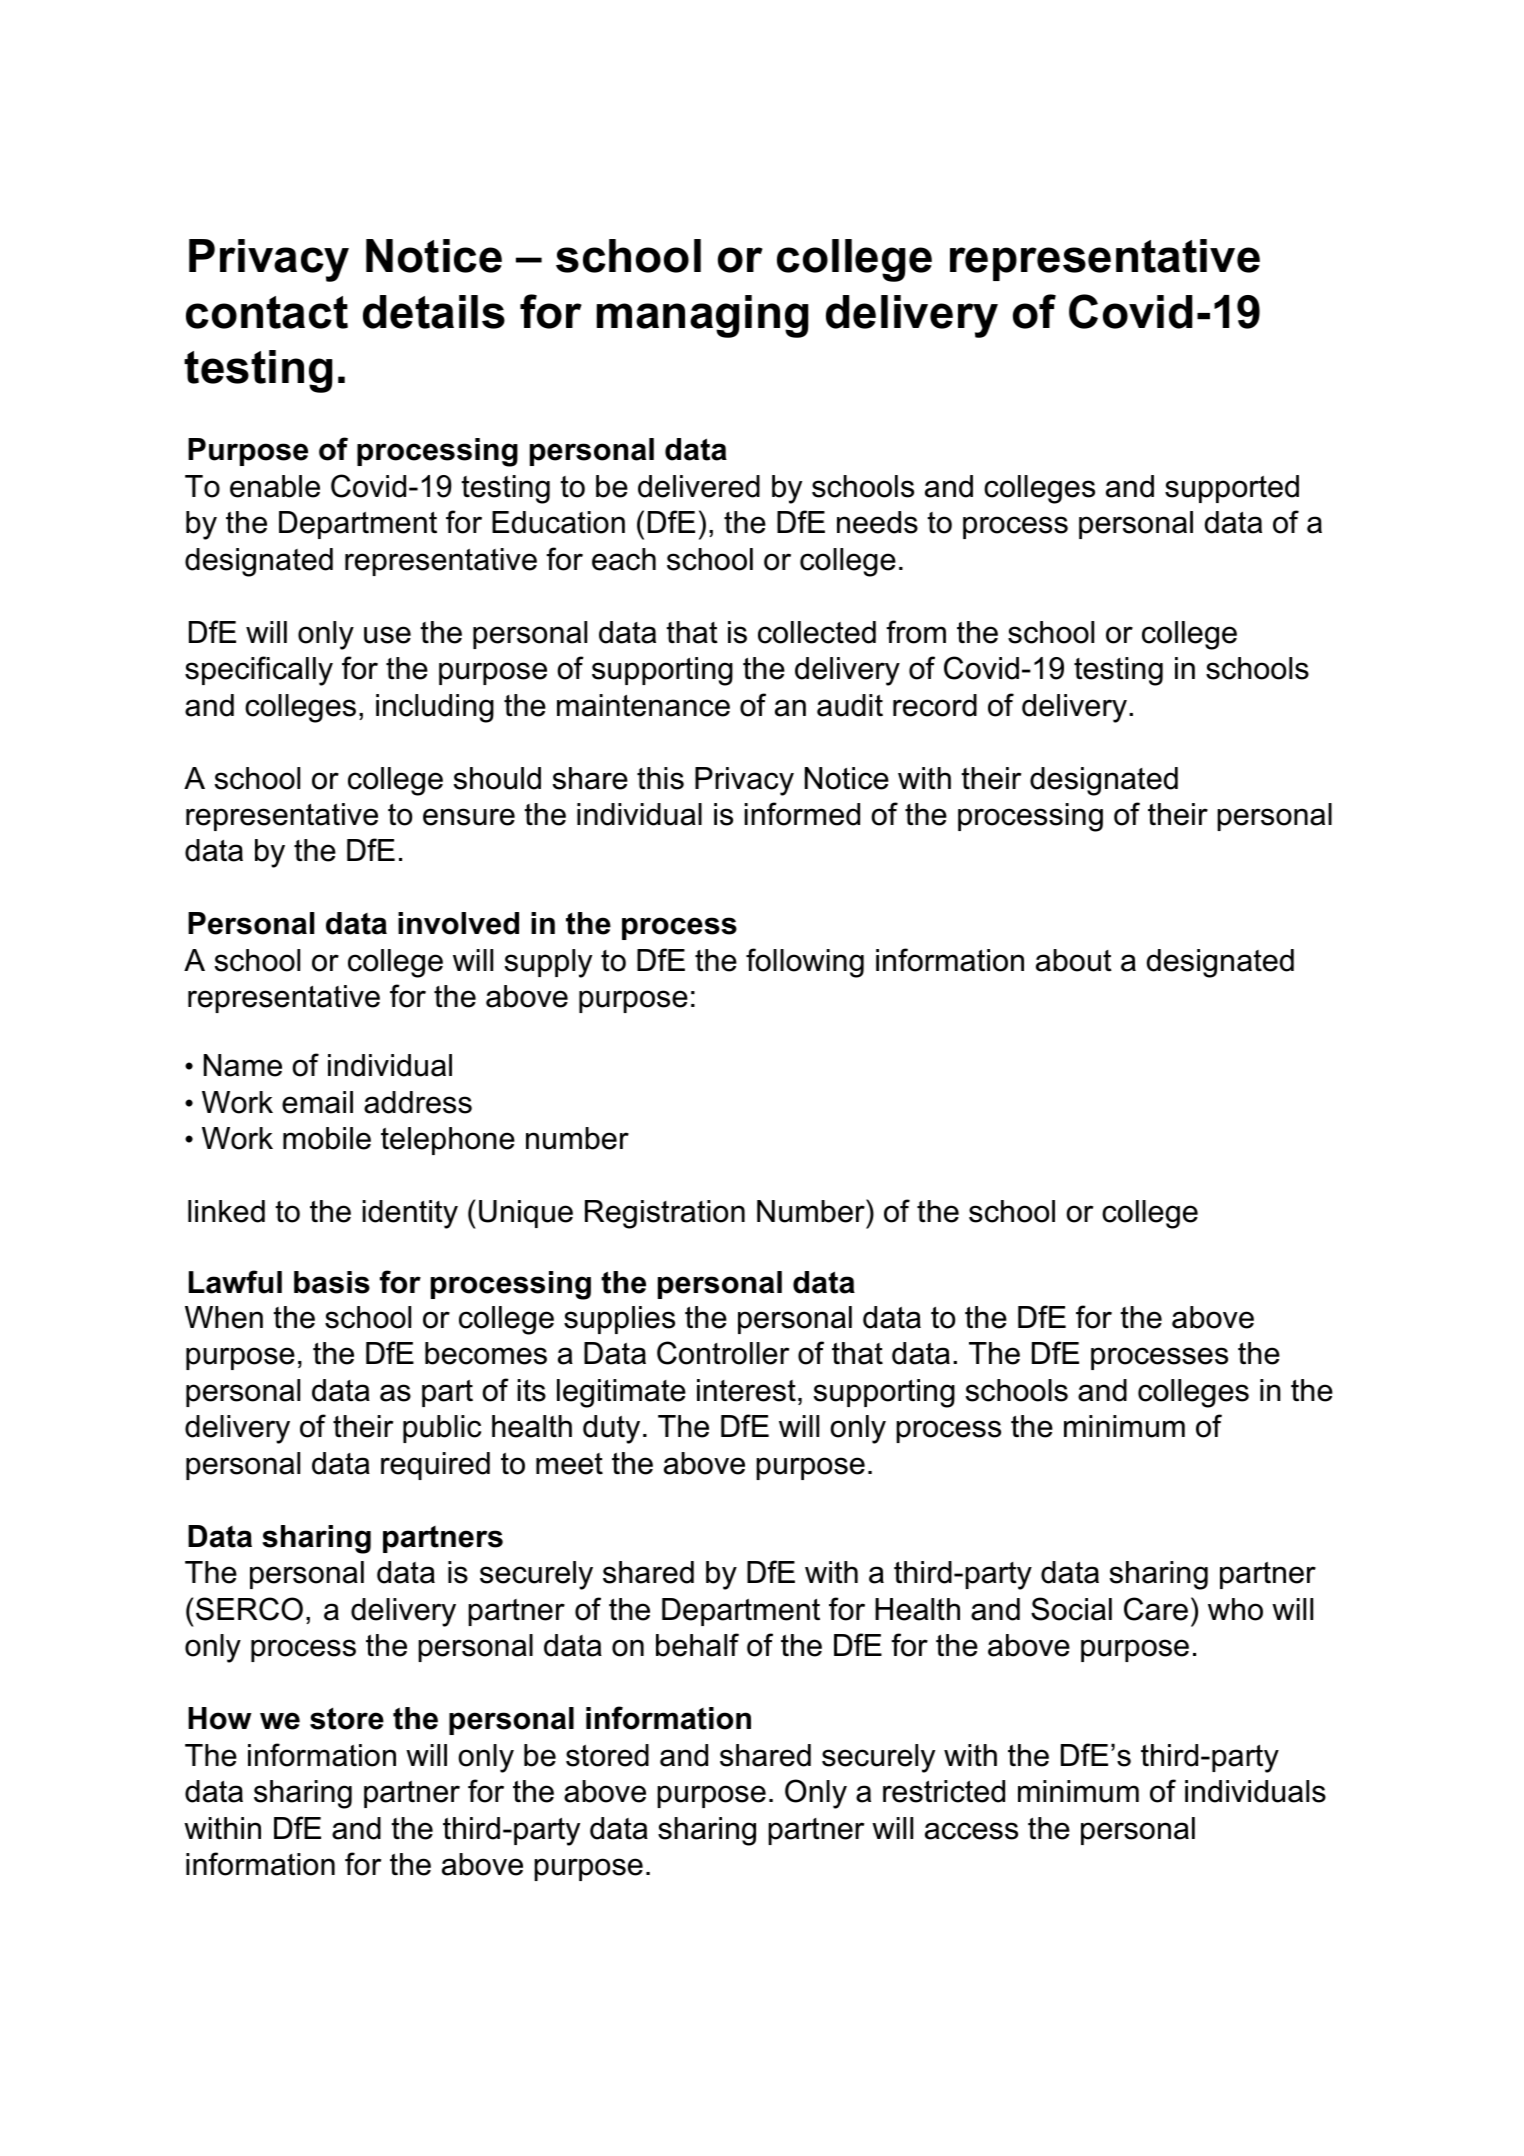  What do you see at coordinates (935, 705) in the screenshot?
I see `record` at bounding box center [935, 705].
